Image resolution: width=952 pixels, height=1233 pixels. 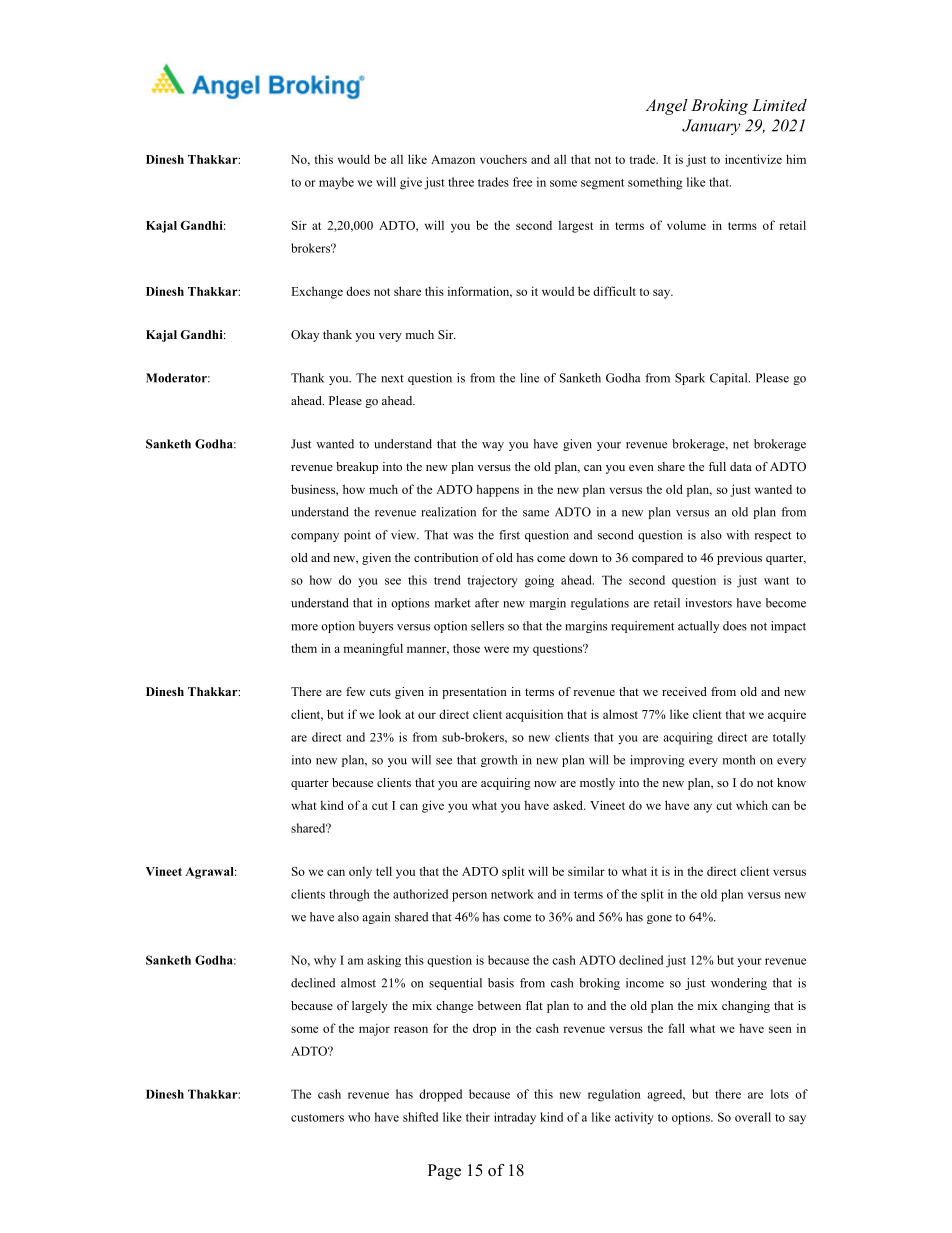 What do you see at coordinates (336, 183) in the page?
I see `maybe` at bounding box center [336, 183].
